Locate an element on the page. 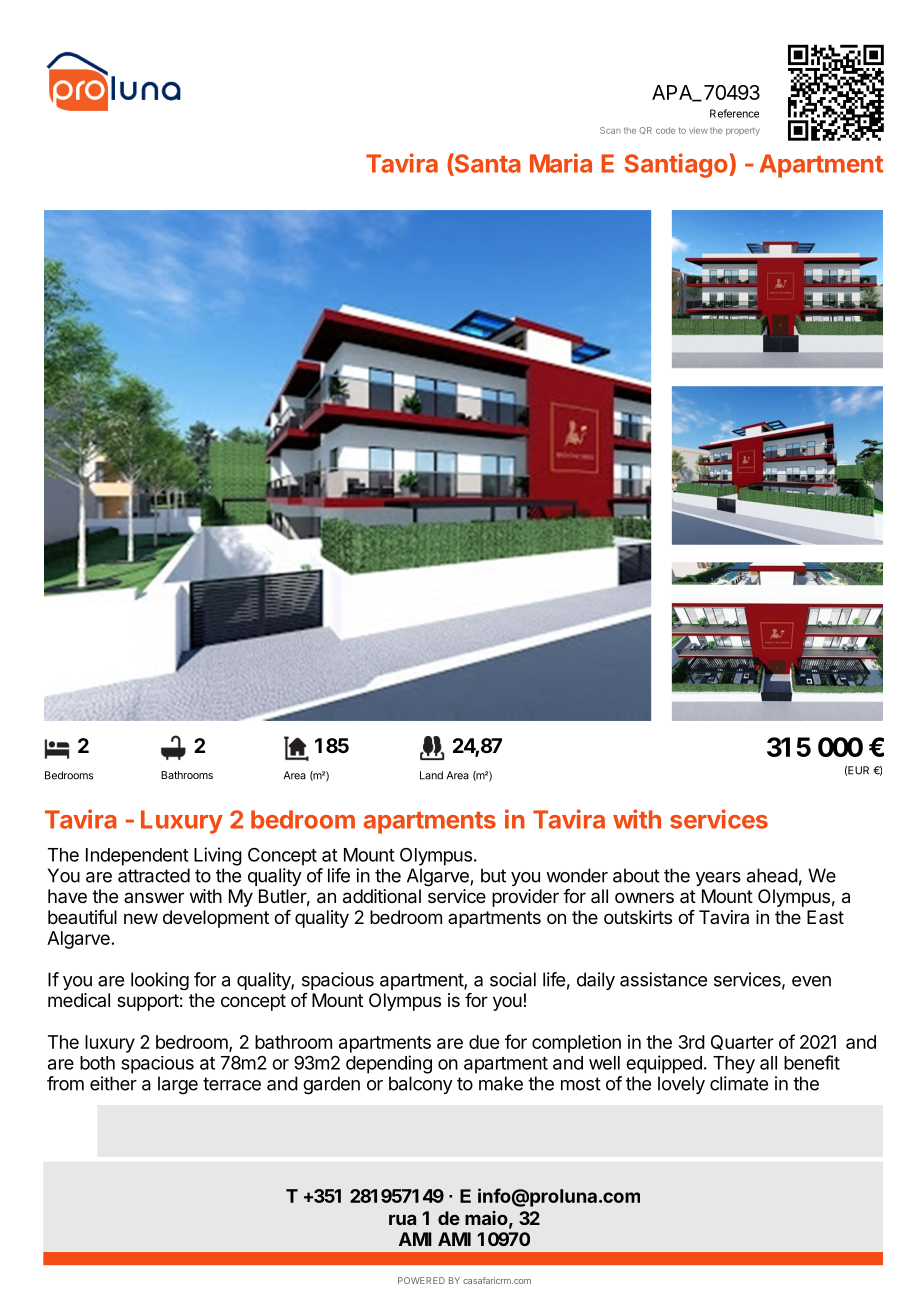 This document has height=1308, width=924. social is located at coordinates (513, 979).
